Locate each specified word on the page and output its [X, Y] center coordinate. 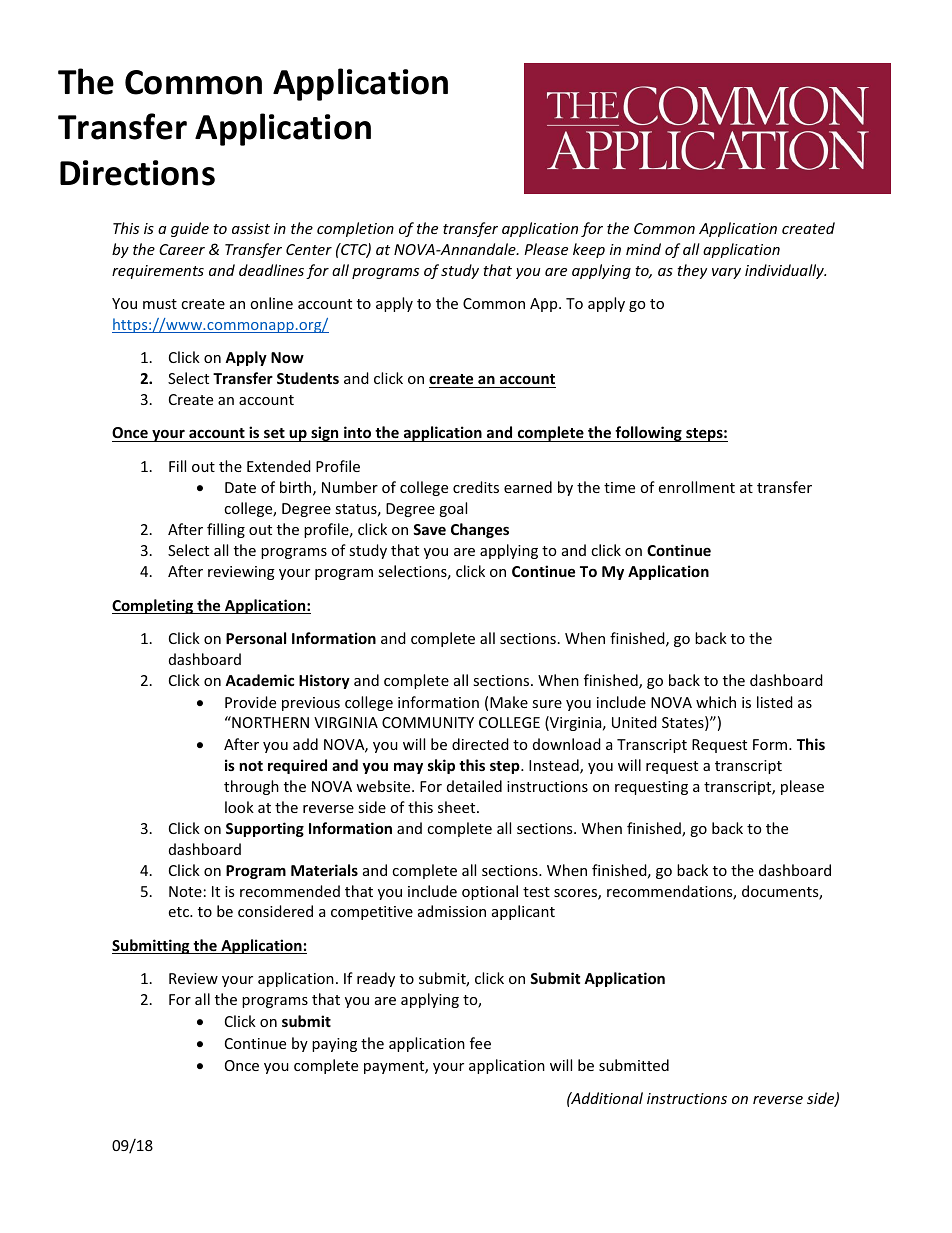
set [274, 435]
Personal [256, 638]
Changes [480, 530]
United [634, 722]
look [239, 807]
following [648, 434]
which [716, 702]
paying [334, 1045]
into [358, 434]
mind [643, 249]
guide [190, 229]
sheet [458, 807]
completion [355, 229]
